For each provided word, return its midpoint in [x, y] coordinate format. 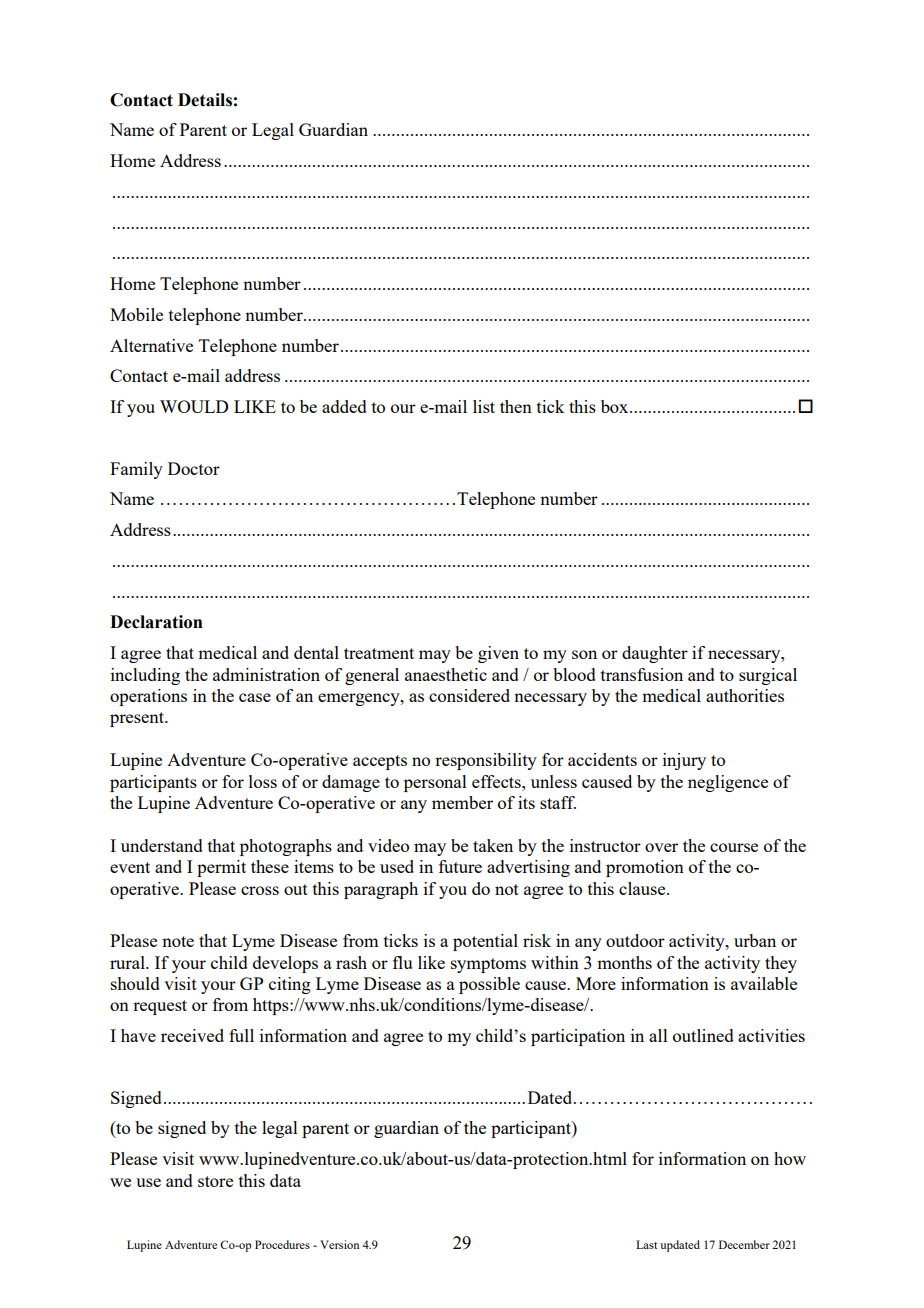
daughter [655, 654]
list [484, 406]
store [215, 1181]
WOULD [194, 406]
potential [485, 942]
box [616, 406]
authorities [745, 695]
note [178, 941]
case [255, 697]
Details [205, 100]
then [516, 406]
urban [755, 940]
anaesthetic [446, 674]
